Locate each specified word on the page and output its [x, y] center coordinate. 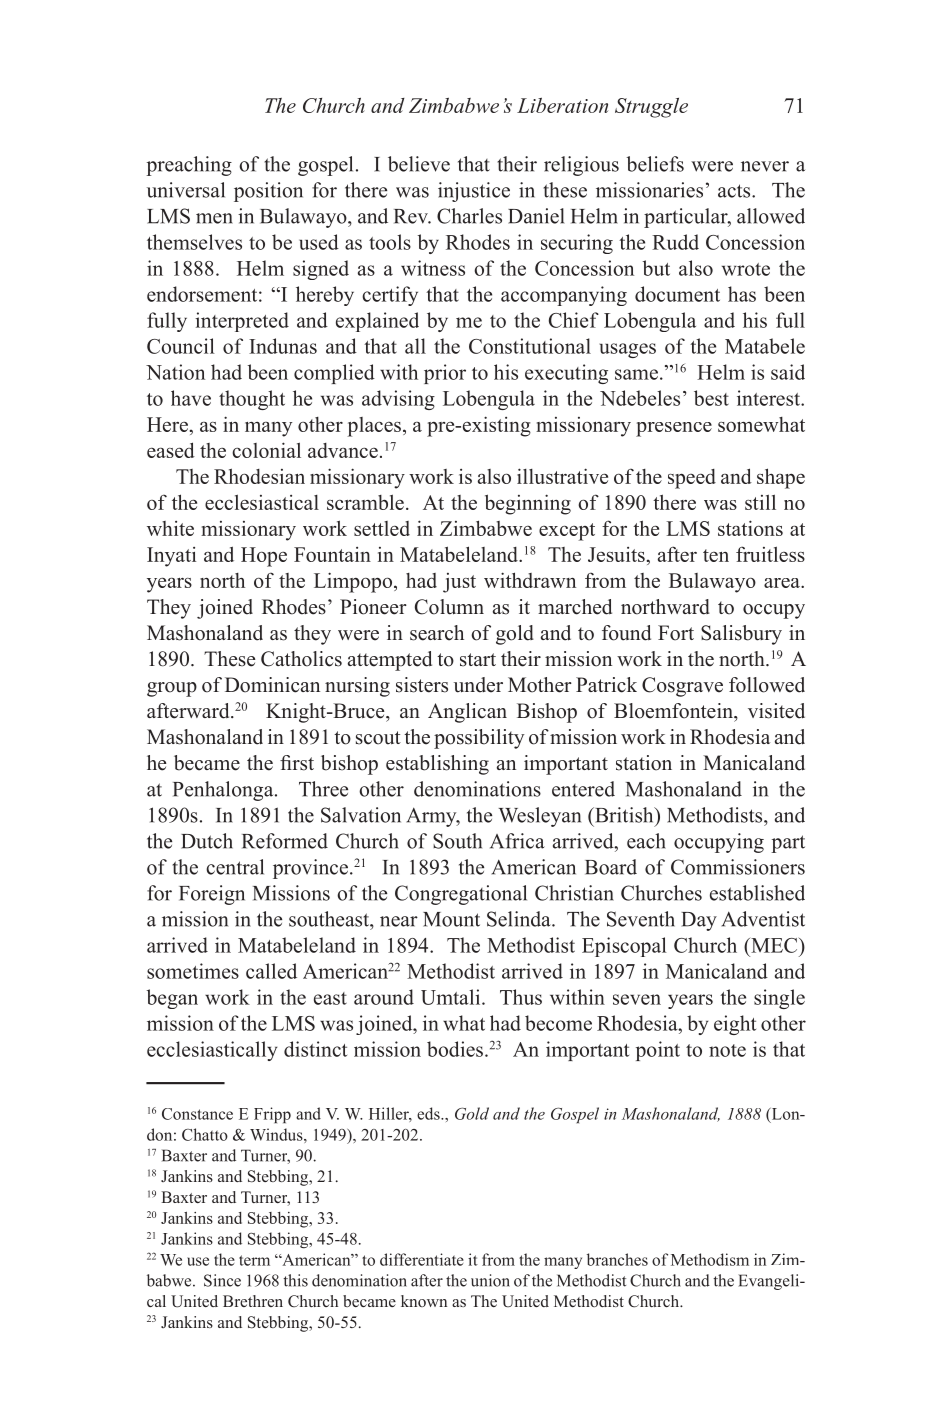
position [268, 192]
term [254, 1260]
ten [716, 555]
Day [699, 921]
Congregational [461, 895]
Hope [264, 557]
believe [419, 164]
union [490, 1280]
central [235, 867]
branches [617, 1259]
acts [735, 191]
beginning [528, 504]
